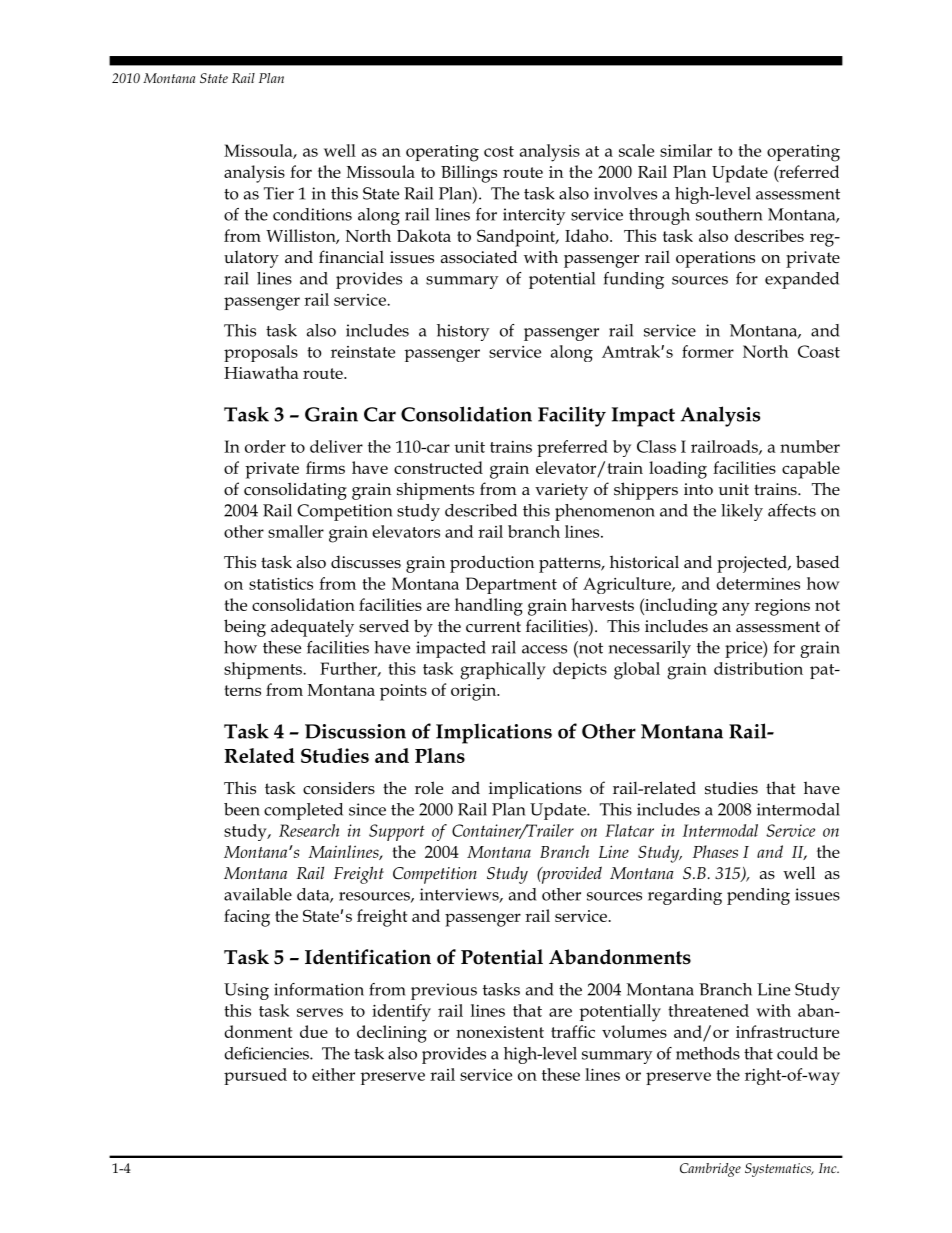 The height and width of the screenshot is (1233, 952). I want to click on Tier, so click(279, 193).
